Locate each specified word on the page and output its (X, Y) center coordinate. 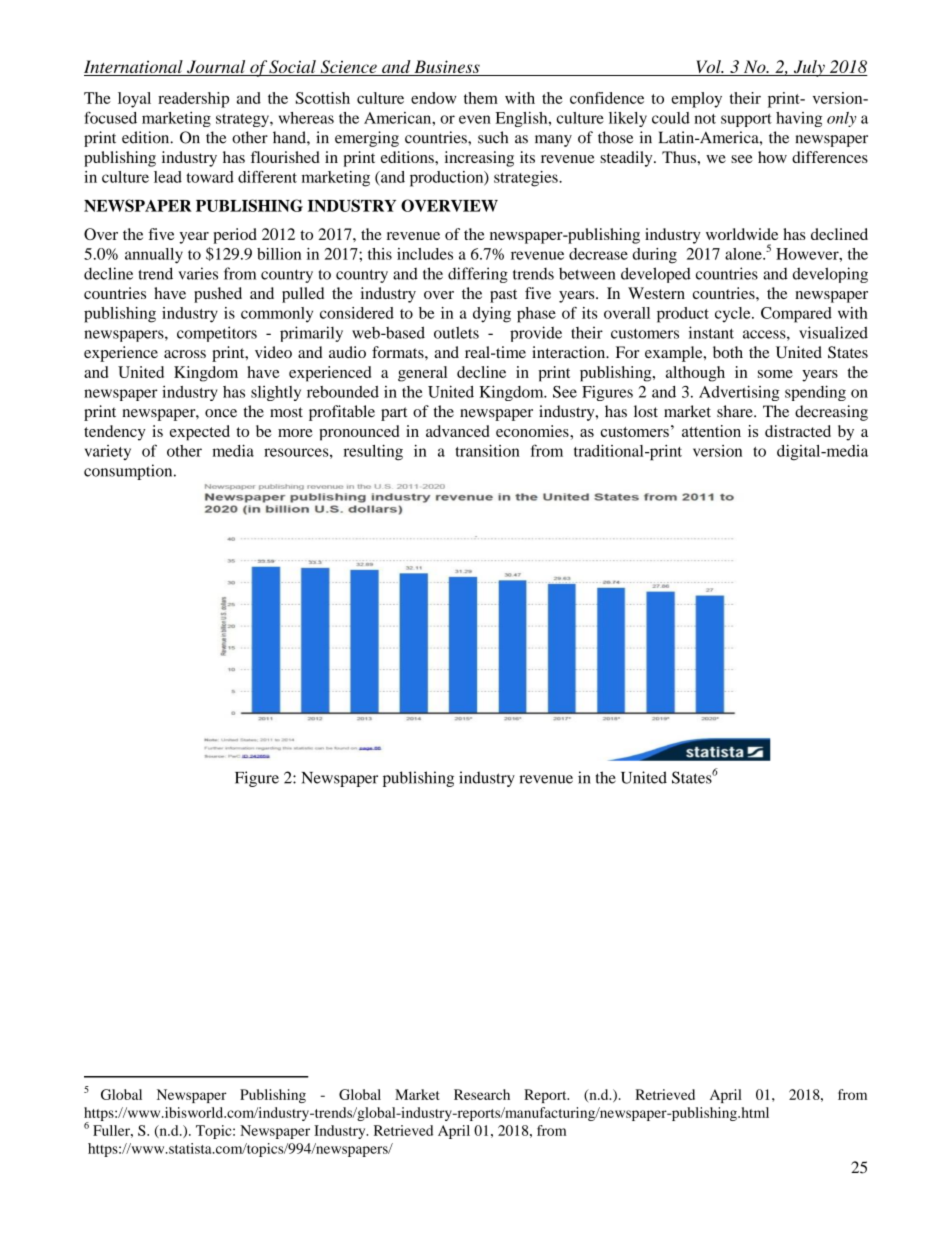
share (736, 411)
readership (193, 100)
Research (482, 1094)
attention (711, 431)
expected (200, 433)
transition (487, 450)
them (481, 98)
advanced (458, 431)
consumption (129, 472)
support (746, 120)
